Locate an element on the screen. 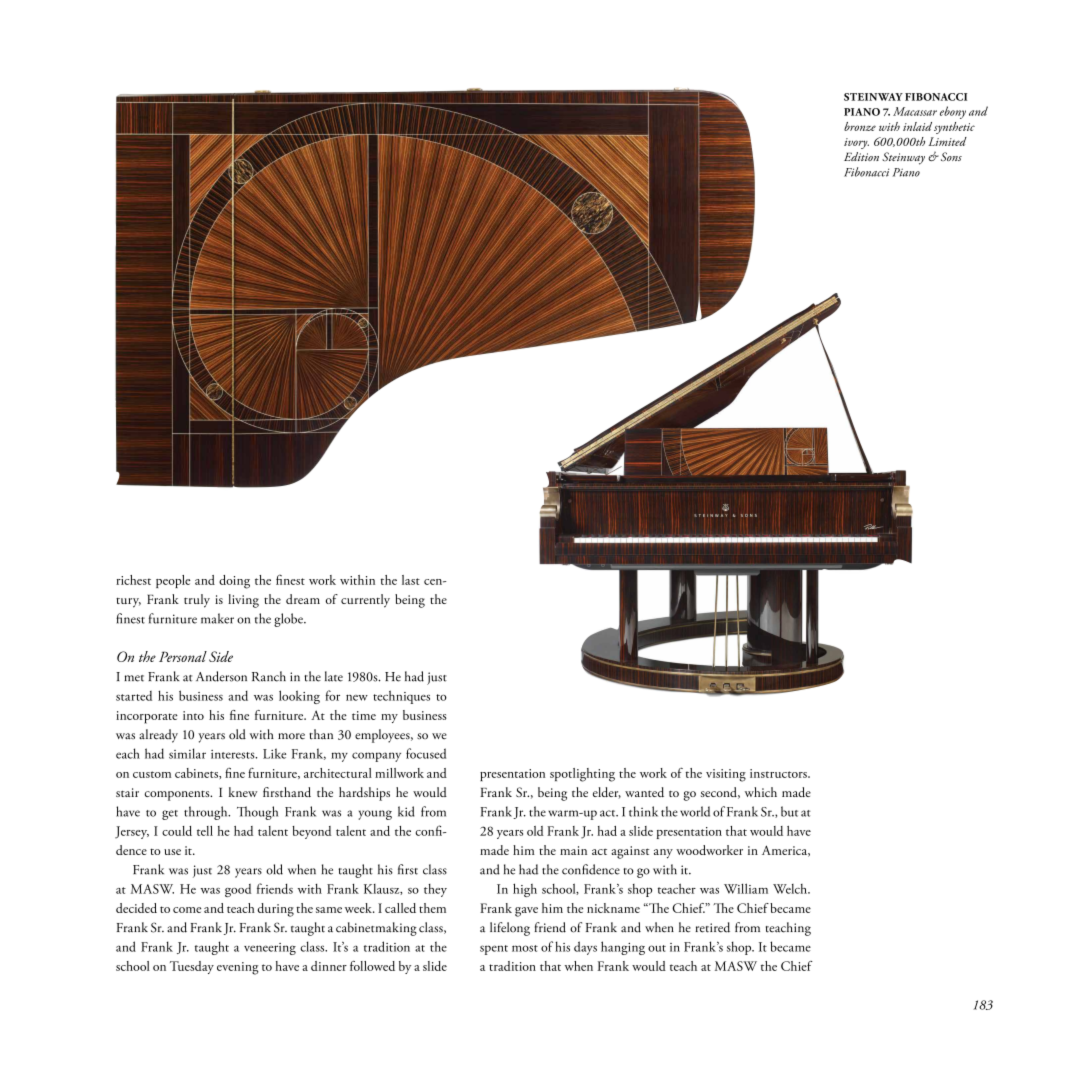 The width and height of the screenshot is (1092, 1092). evening is located at coordinates (238, 968).
